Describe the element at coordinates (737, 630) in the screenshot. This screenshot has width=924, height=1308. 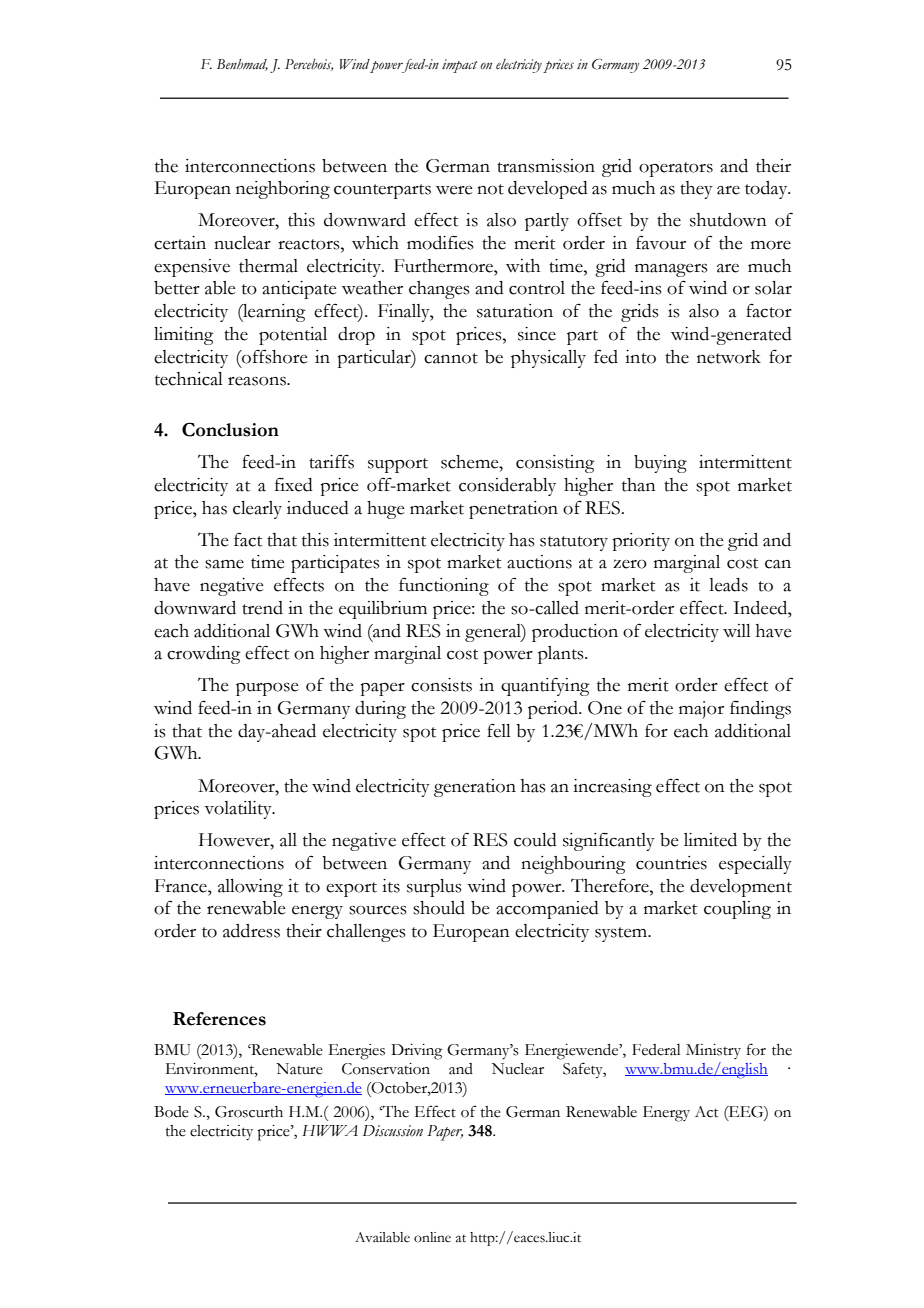
I see `will` at that location.
